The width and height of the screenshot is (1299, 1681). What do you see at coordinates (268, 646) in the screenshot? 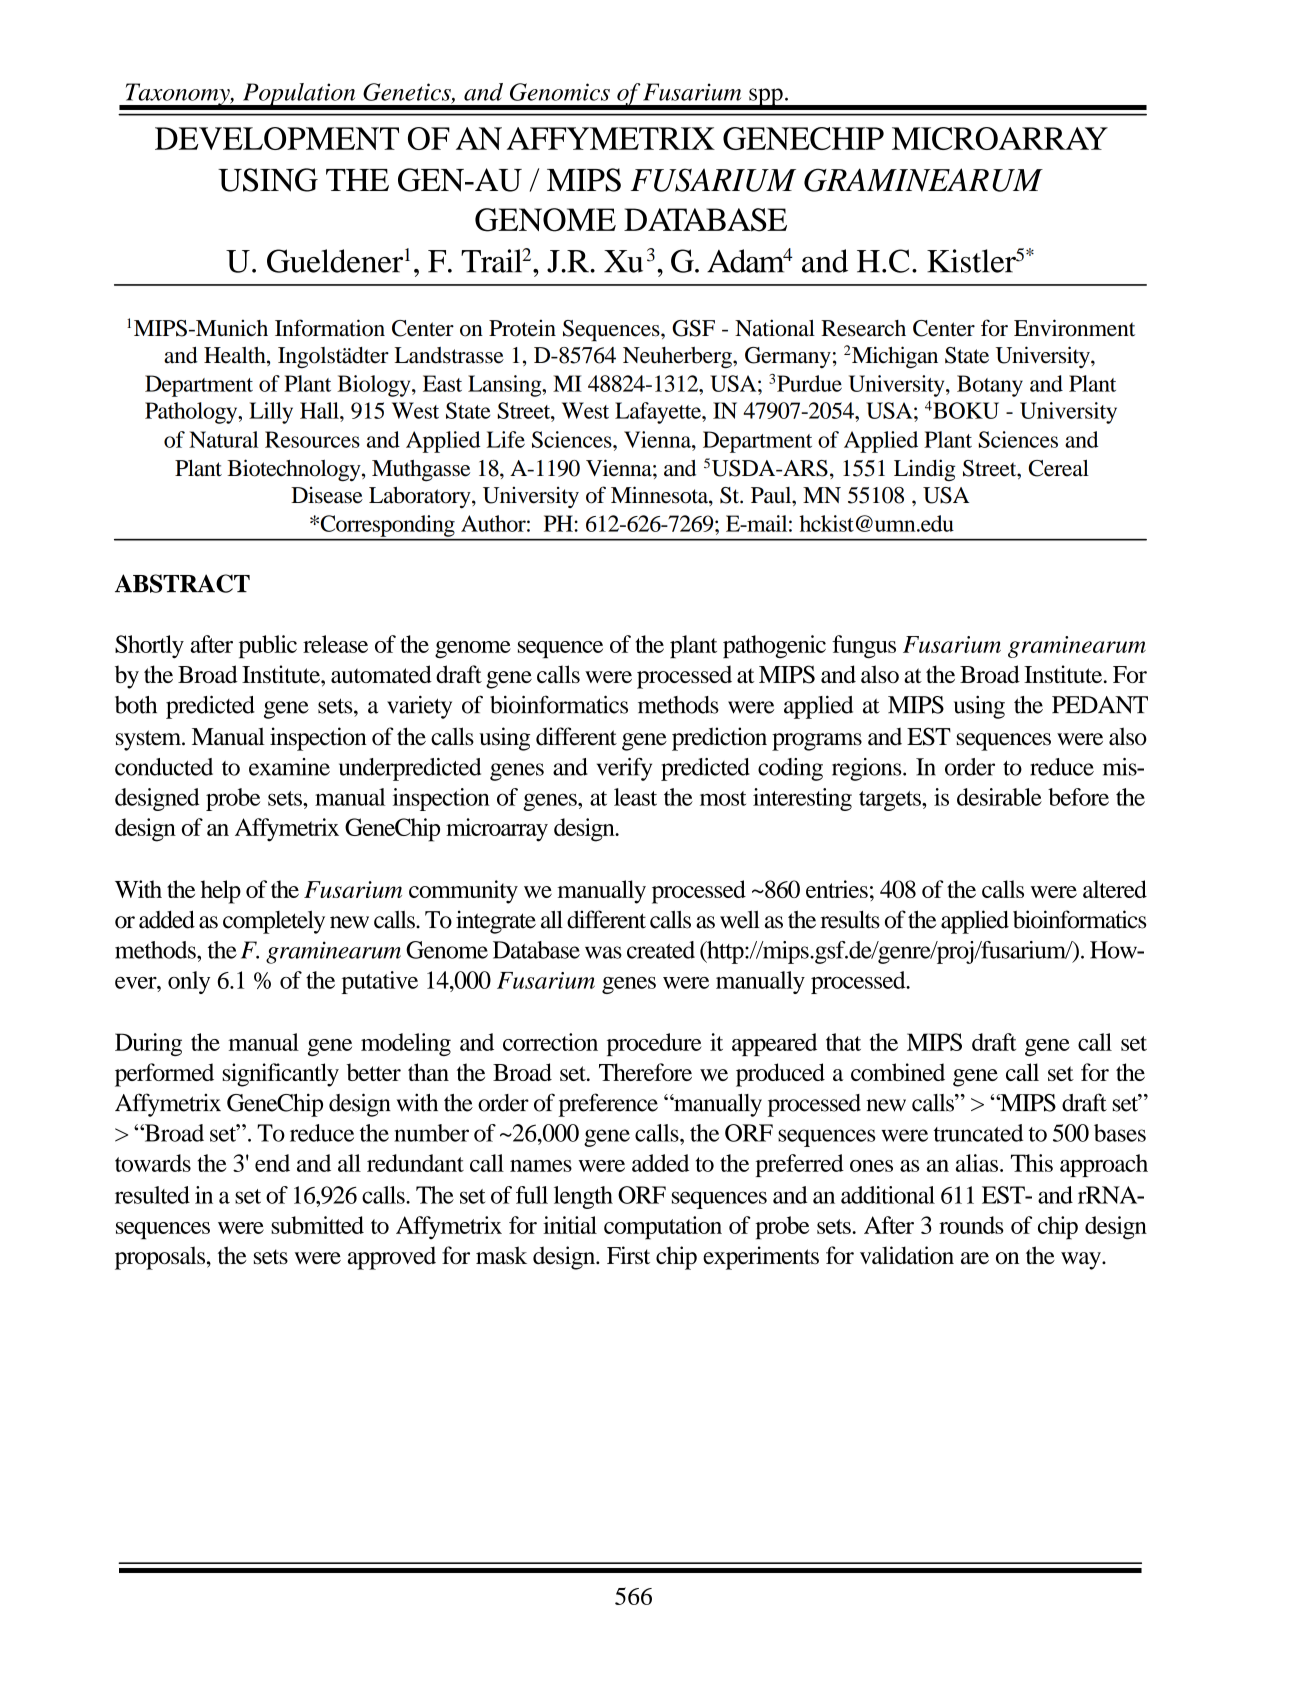
I see `public` at bounding box center [268, 646].
